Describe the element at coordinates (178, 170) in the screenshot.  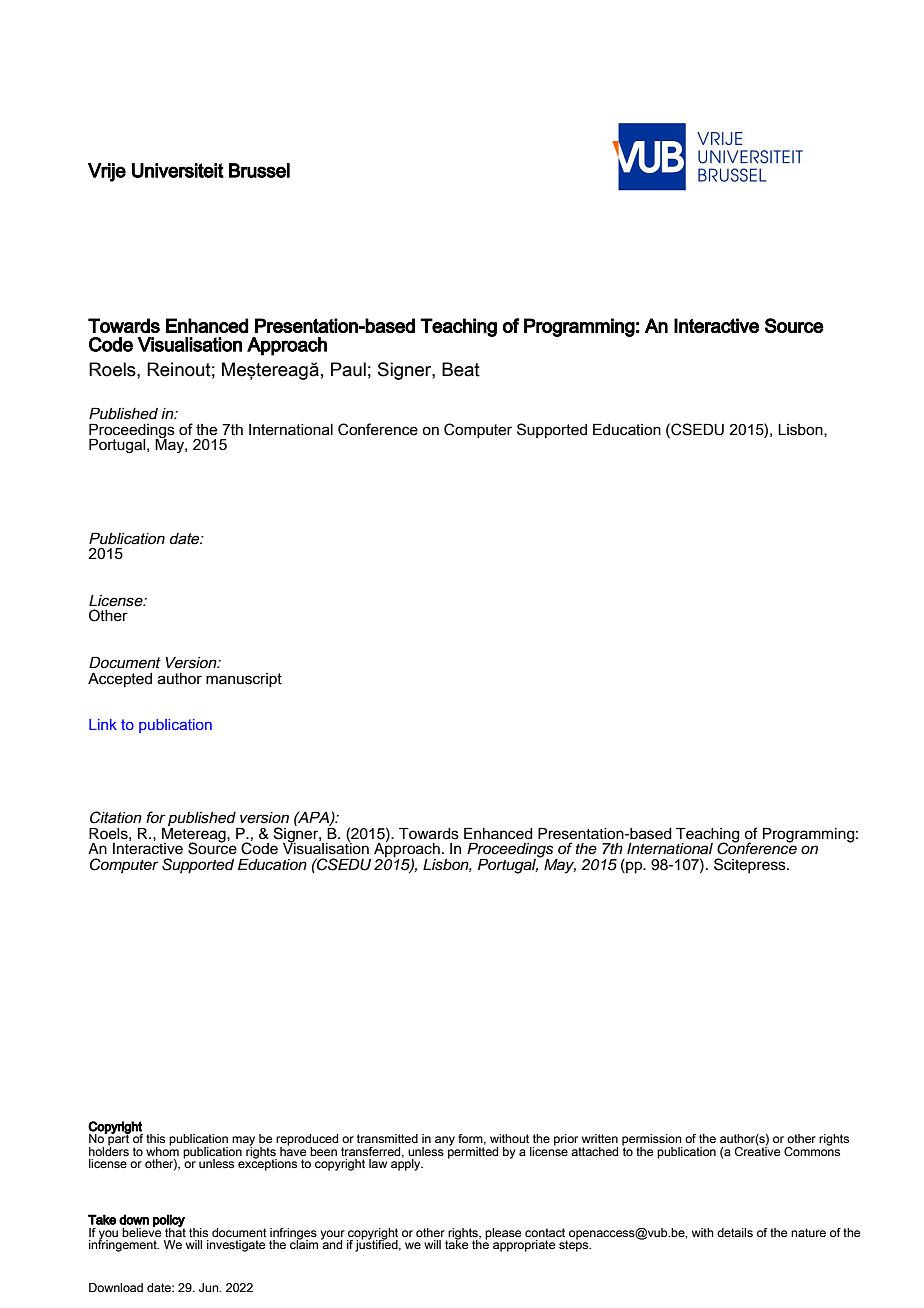
I see `Universiteit` at that location.
